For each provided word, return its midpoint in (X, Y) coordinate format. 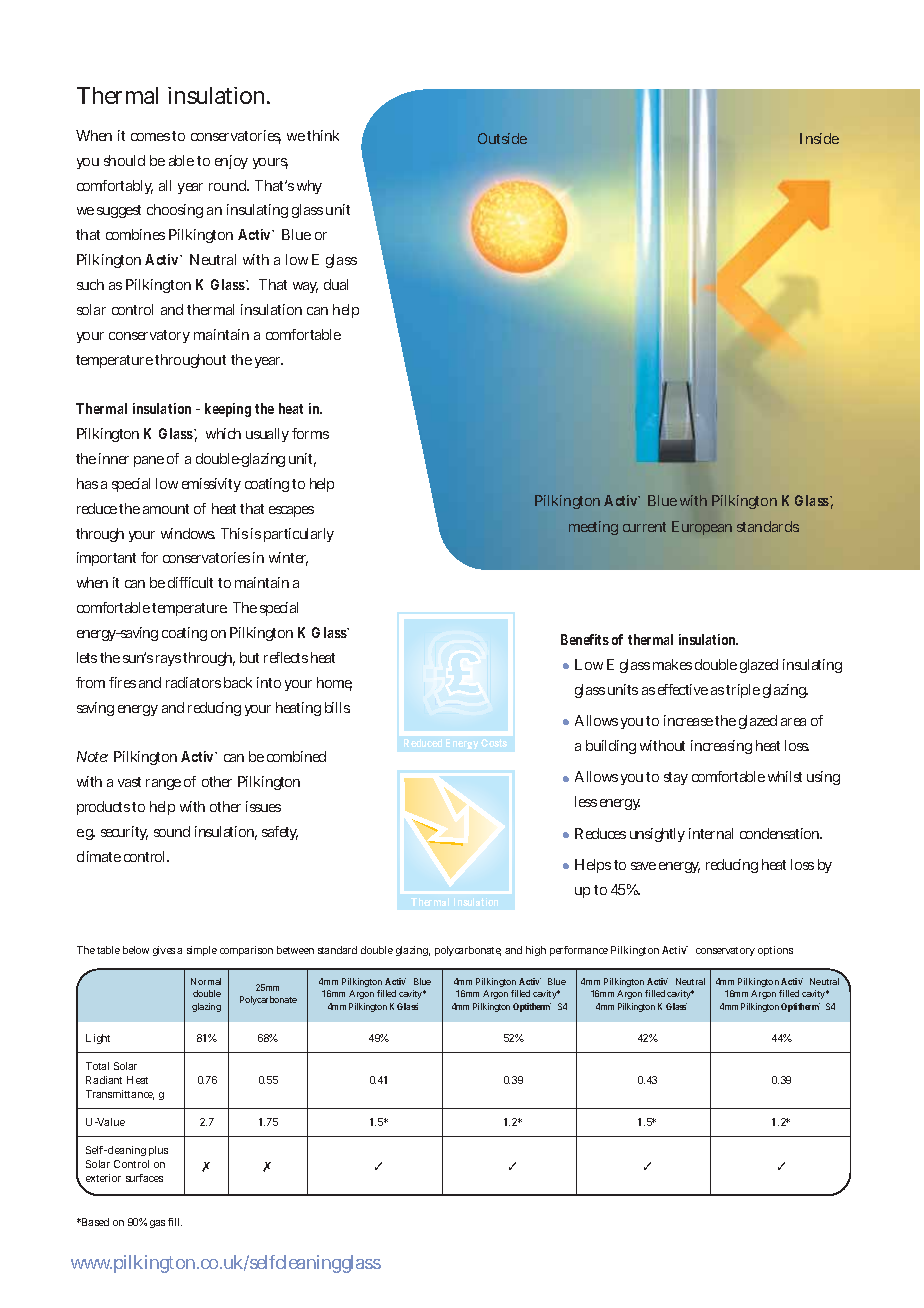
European (702, 528)
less (586, 801)
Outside (502, 138)
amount (166, 509)
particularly (299, 535)
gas (157, 1224)
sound (172, 831)
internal (711, 833)
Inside (819, 138)
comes (150, 137)
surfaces (144, 1178)
